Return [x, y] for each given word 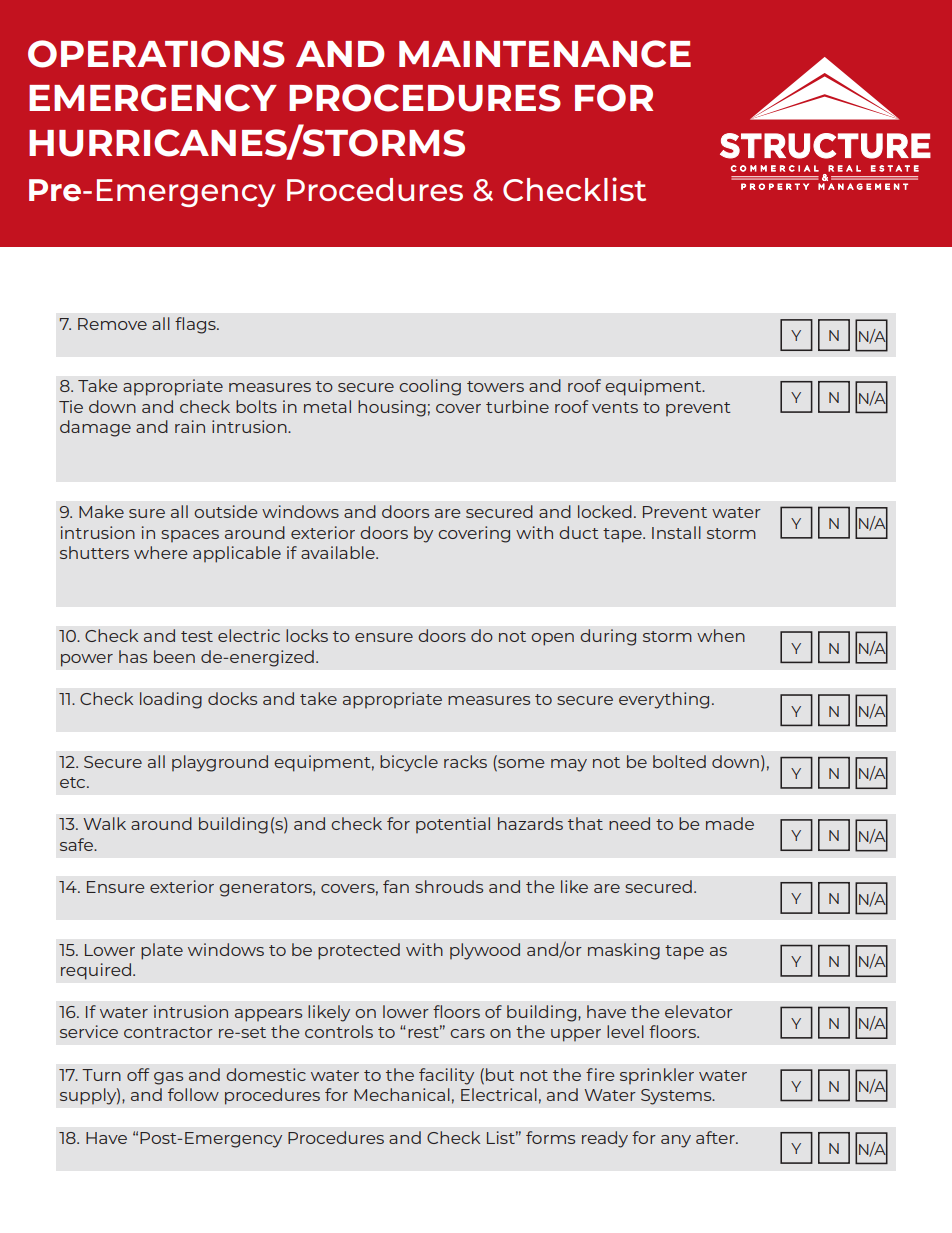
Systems [677, 1097]
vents [615, 407]
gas [168, 1078]
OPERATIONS [156, 54]
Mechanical [402, 1094]
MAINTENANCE [545, 54]
